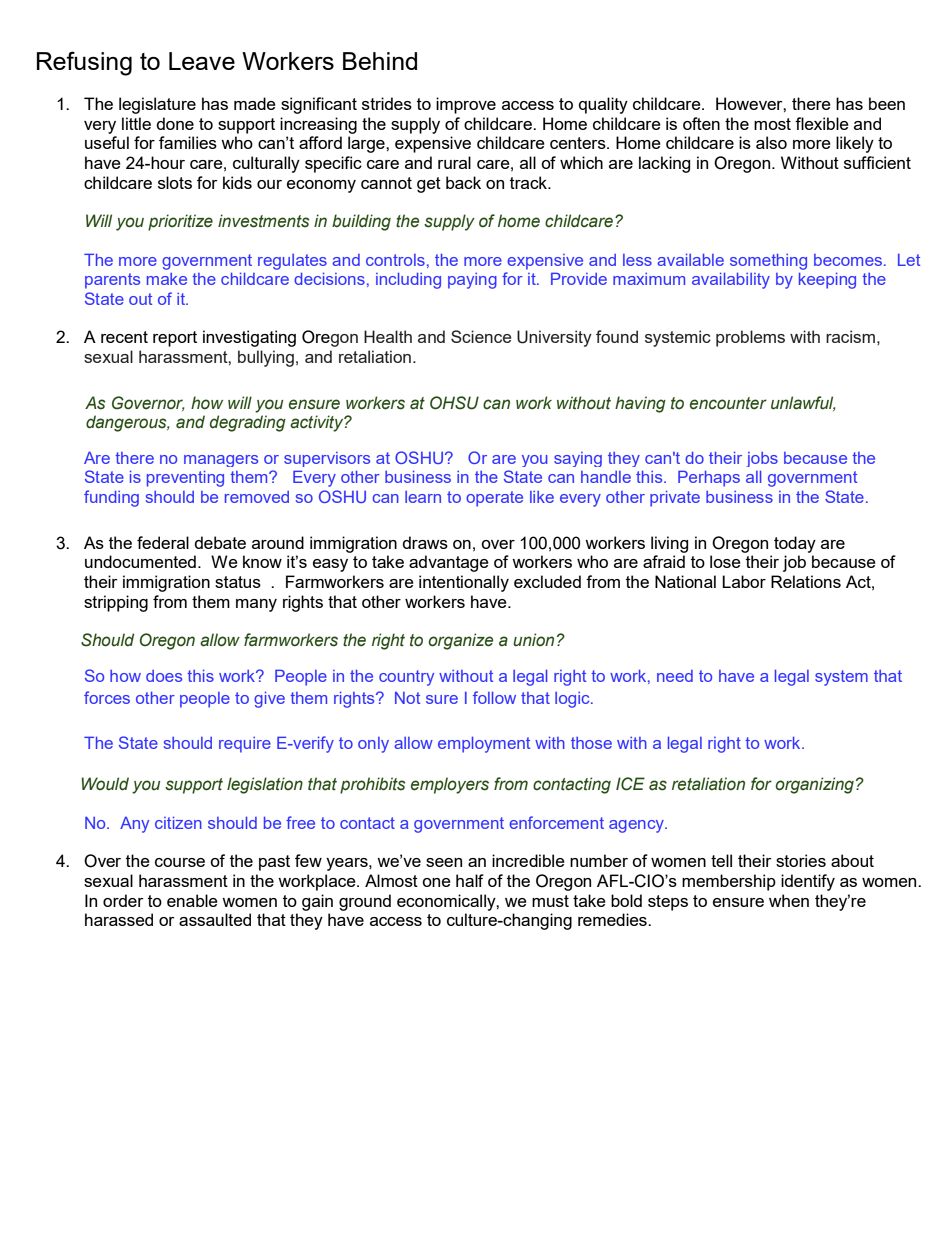 This screenshot has height=1233, width=952. I want to click on flexible, so click(822, 123).
